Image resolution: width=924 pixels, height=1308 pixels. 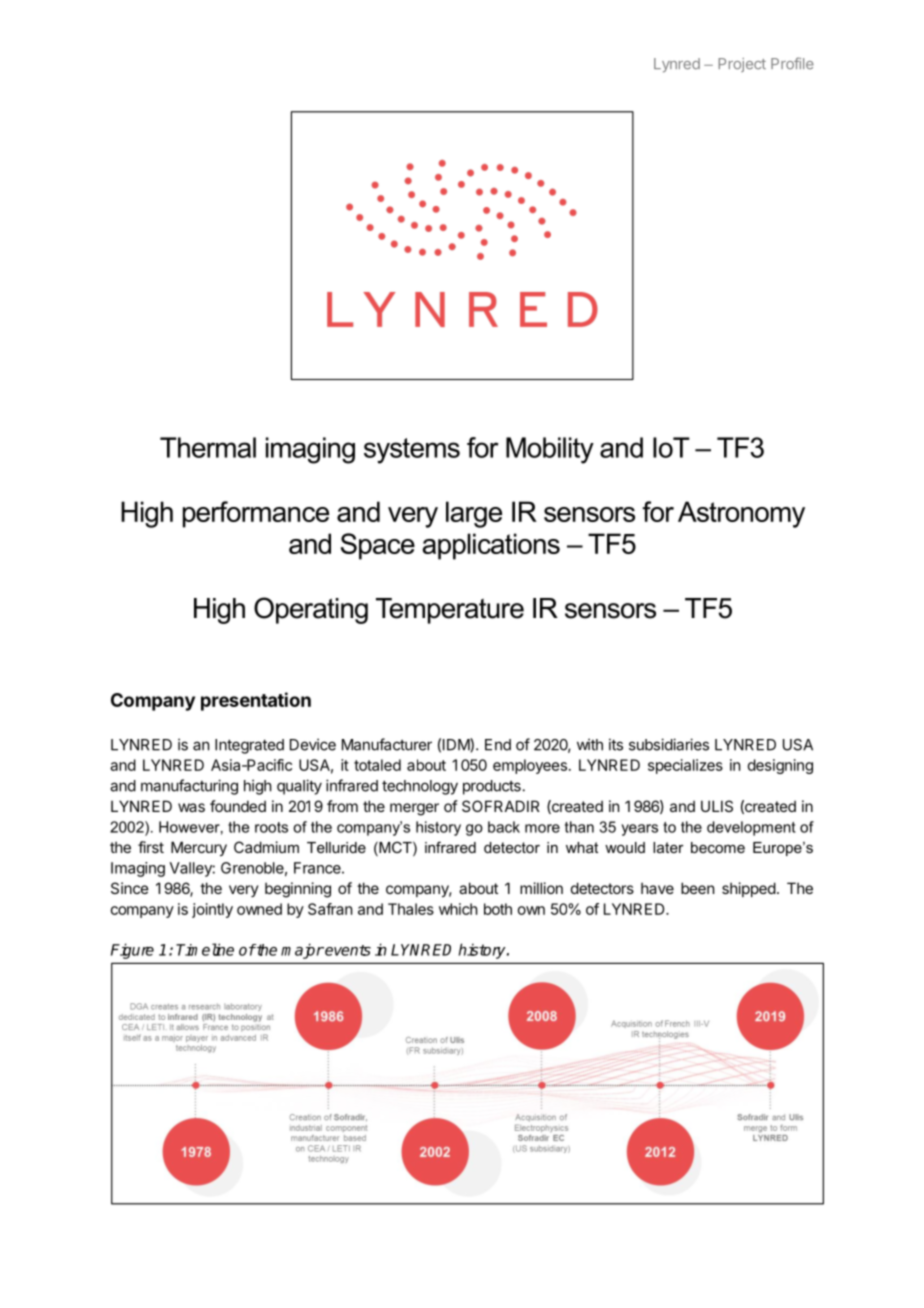 I want to click on Astronomy, so click(x=741, y=514).
